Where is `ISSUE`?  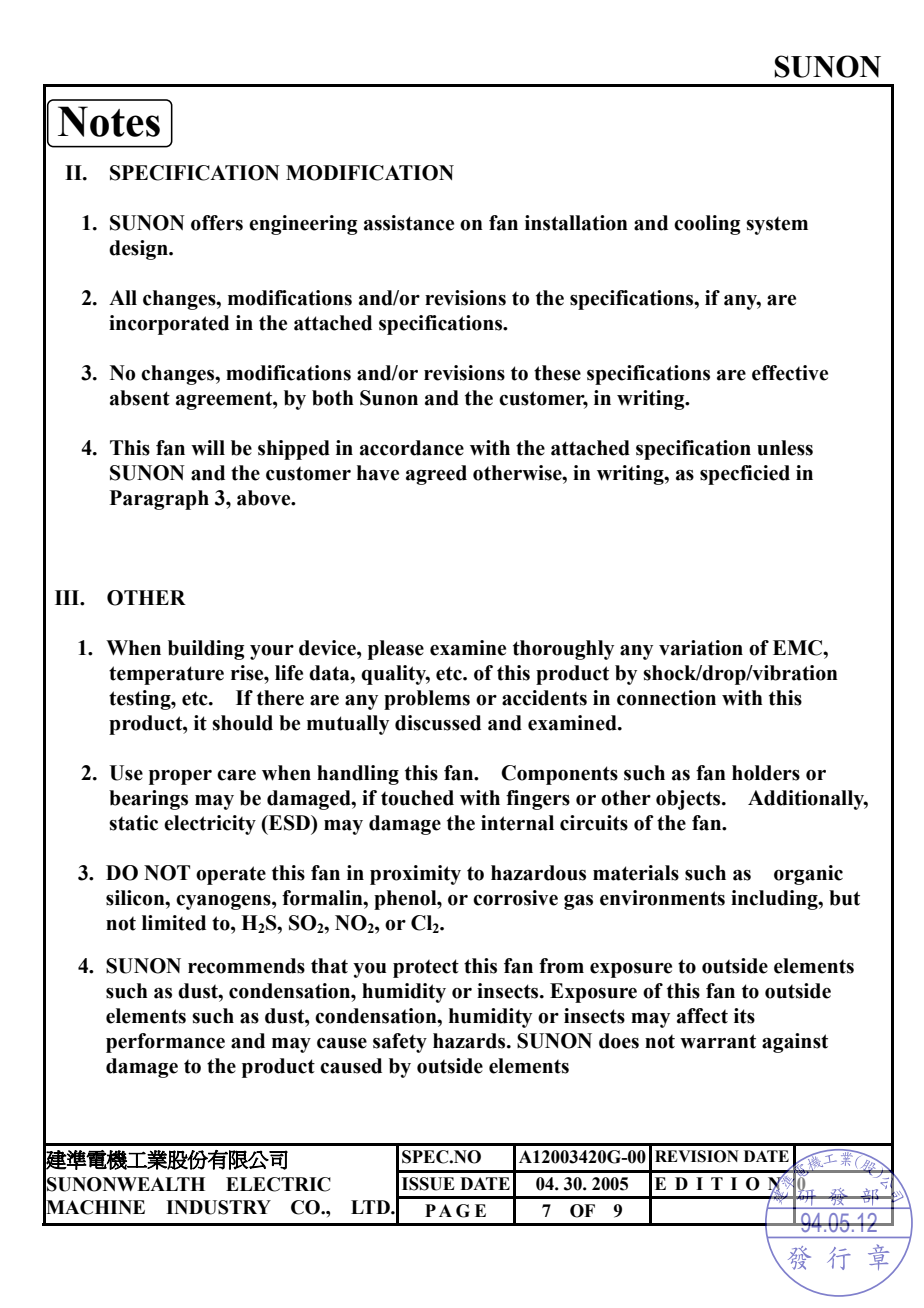
ISSUE is located at coordinates (428, 1184).
